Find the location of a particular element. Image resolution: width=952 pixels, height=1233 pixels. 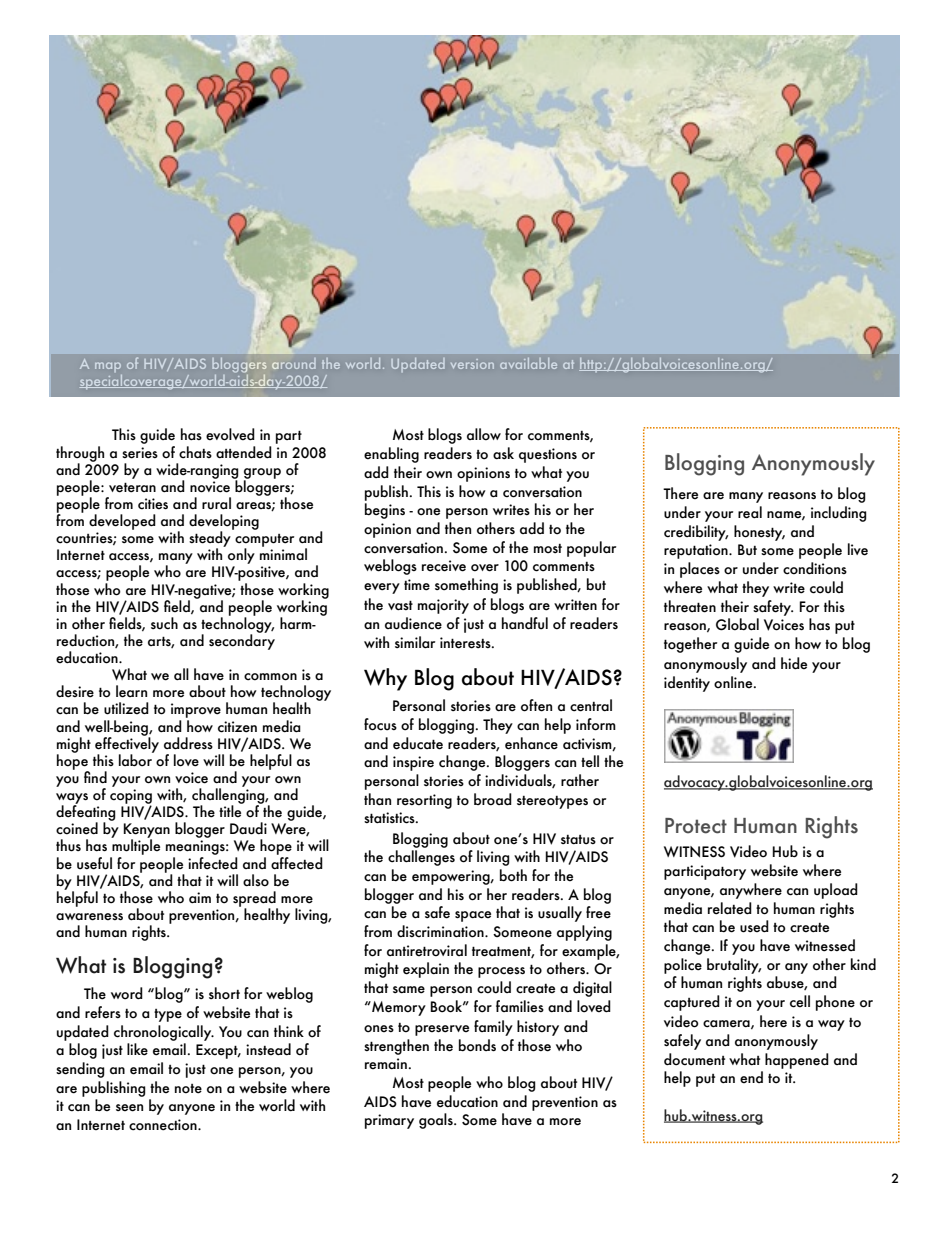

hide is located at coordinates (794, 663).
